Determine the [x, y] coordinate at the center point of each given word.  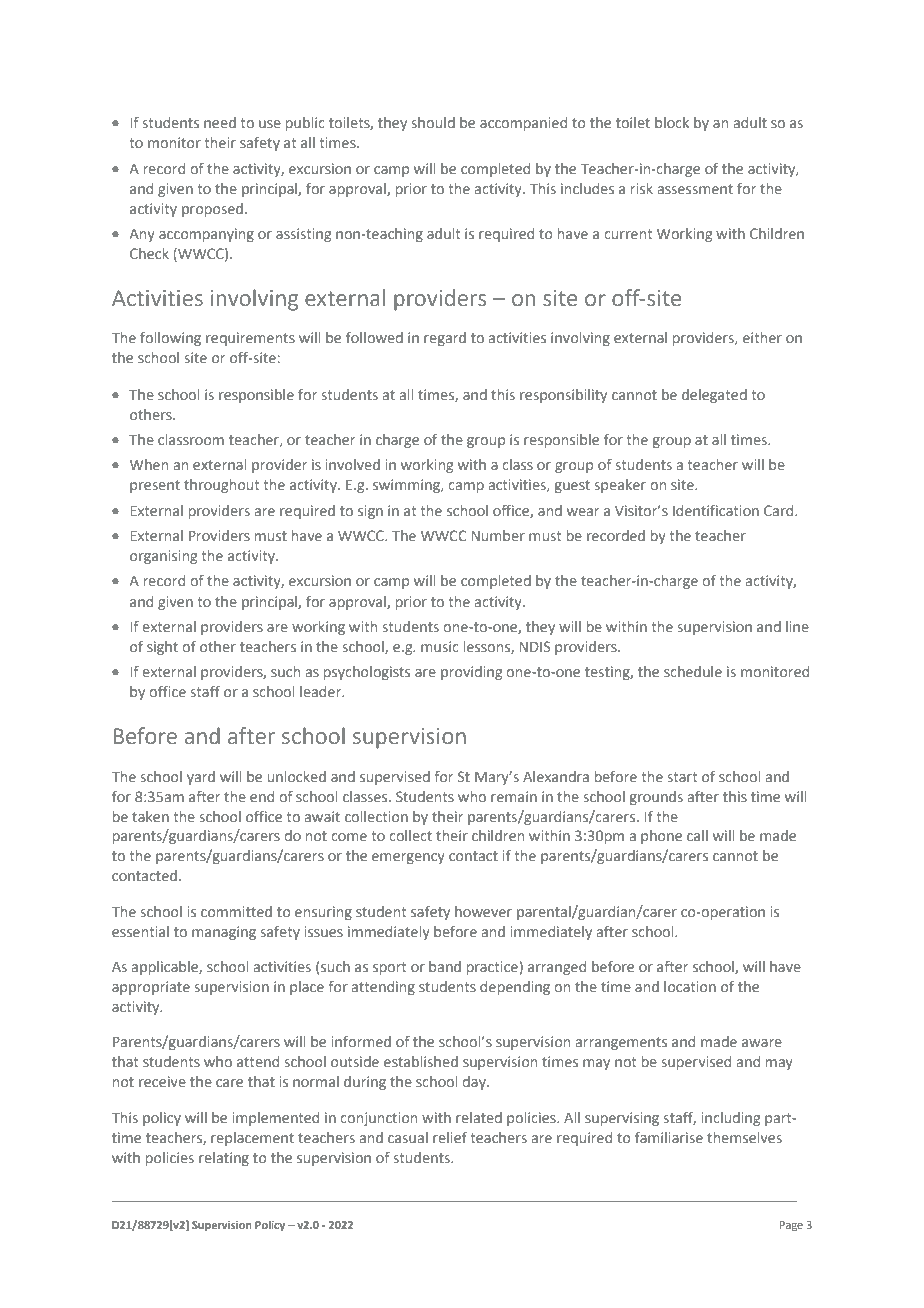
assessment [695, 189]
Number [498, 535]
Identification [716, 510]
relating [224, 1159]
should [433, 122]
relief [450, 1137]
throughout [222, 486]
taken [150, 816]
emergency [408, 858]
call [697, 835]
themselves [744, 1137]
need [220, 122]
